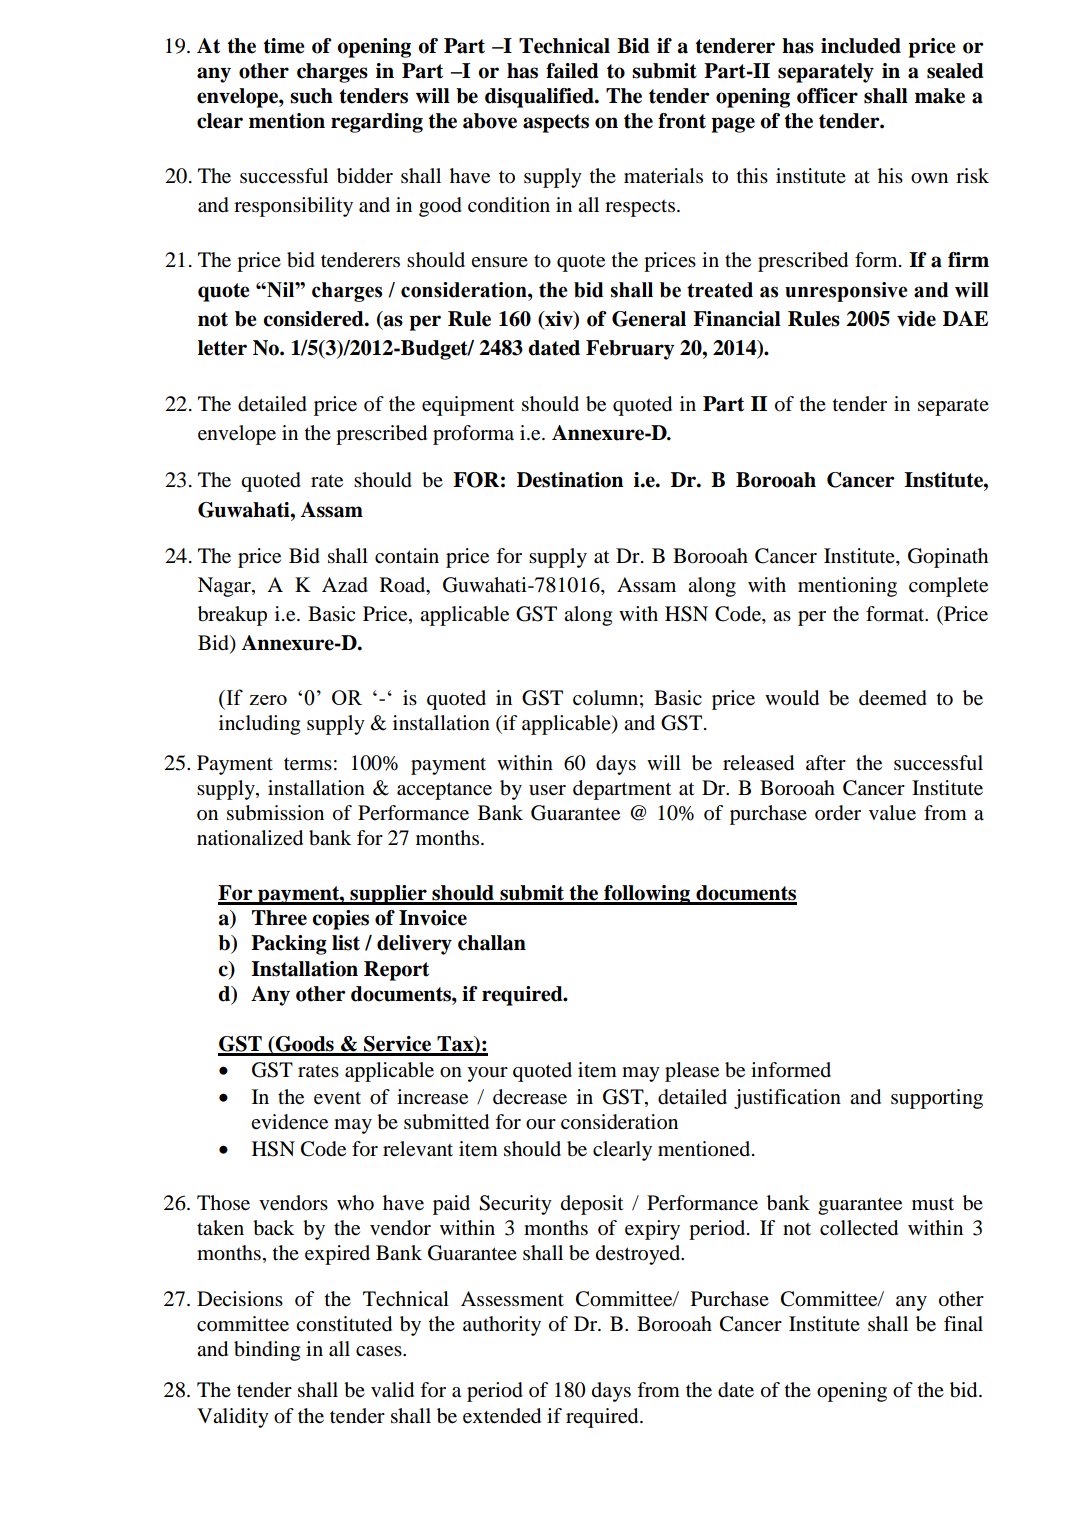 The width and height of the screenshot is (1085, 1534). Describe the element at coordinates (937, 1099) in the screenshot. I see `supporting` at that location.
